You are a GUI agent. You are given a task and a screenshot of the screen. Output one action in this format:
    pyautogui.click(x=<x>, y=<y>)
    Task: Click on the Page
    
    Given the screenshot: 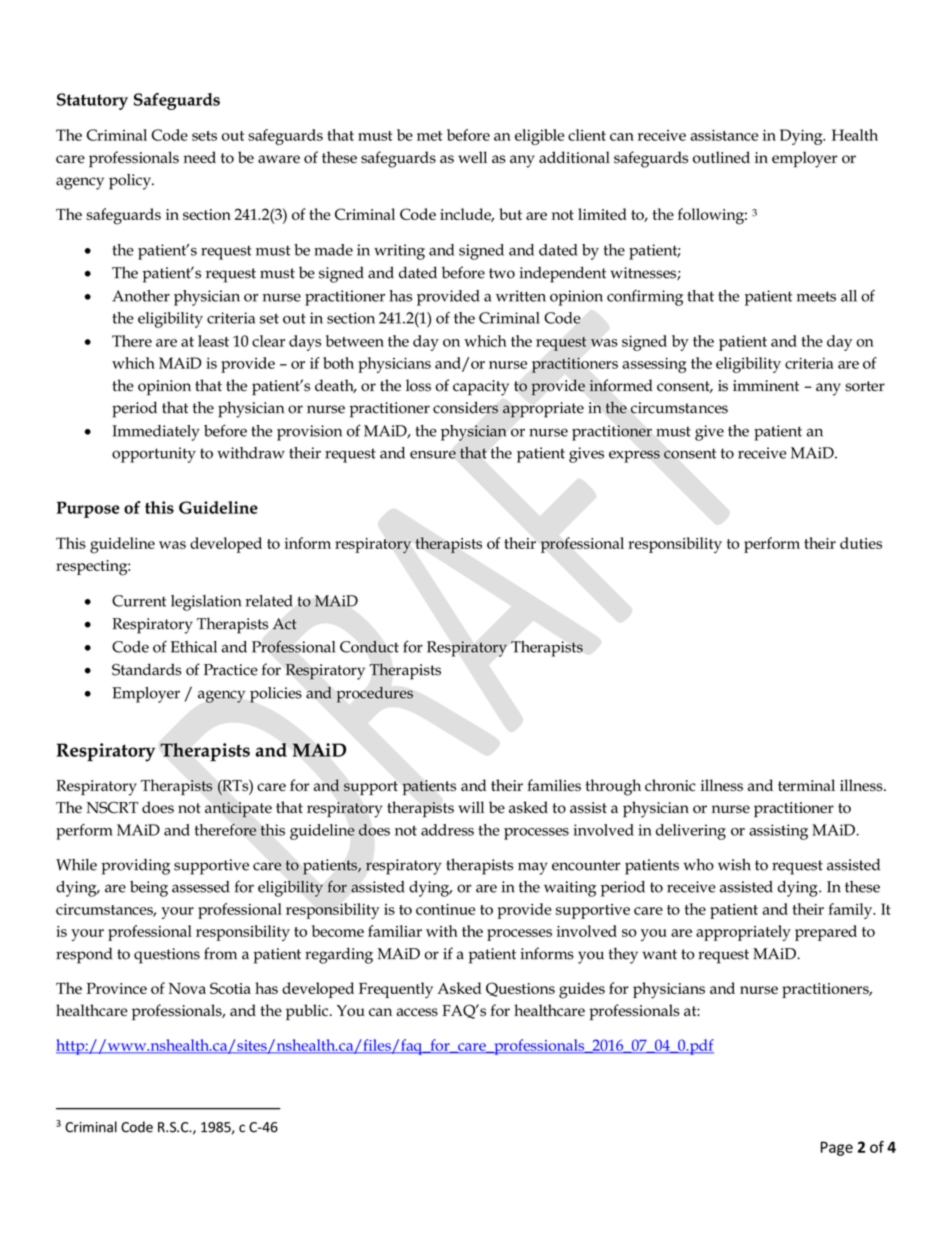 What is the action you would take?
    pyautogui.click(x=837, y=1148)
